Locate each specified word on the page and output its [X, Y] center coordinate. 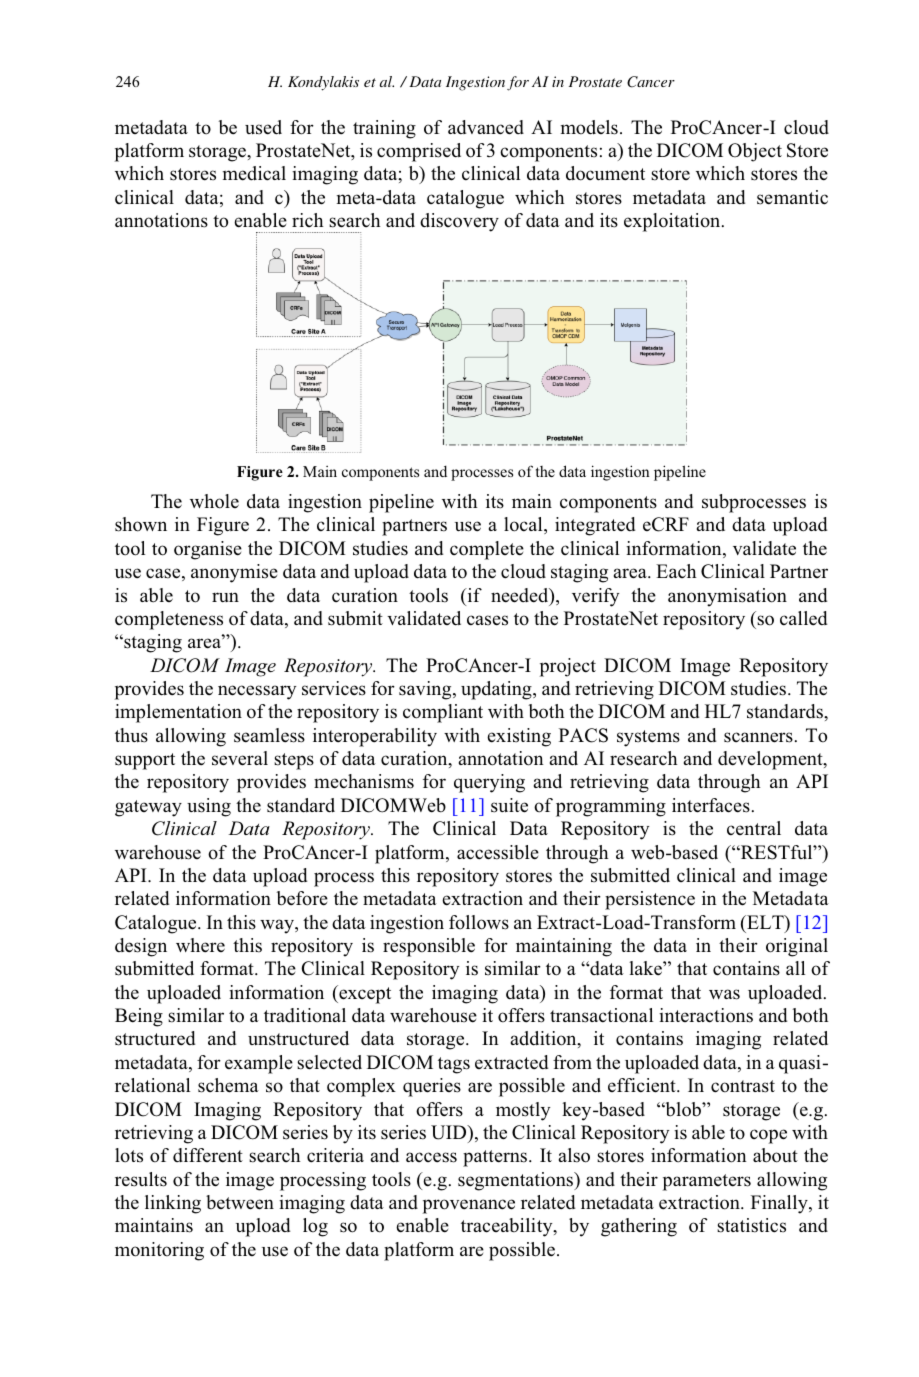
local [524, 525]
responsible [429, 947]
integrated [595, 526]
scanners [758, 737]
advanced [486, 127]
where [200, 945]
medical [254, 173]
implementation [178, 713]
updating [497, 690]
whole [214, 501]
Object [755, 152]
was [724, 994]
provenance [469, 1206]
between [240, 1202]
